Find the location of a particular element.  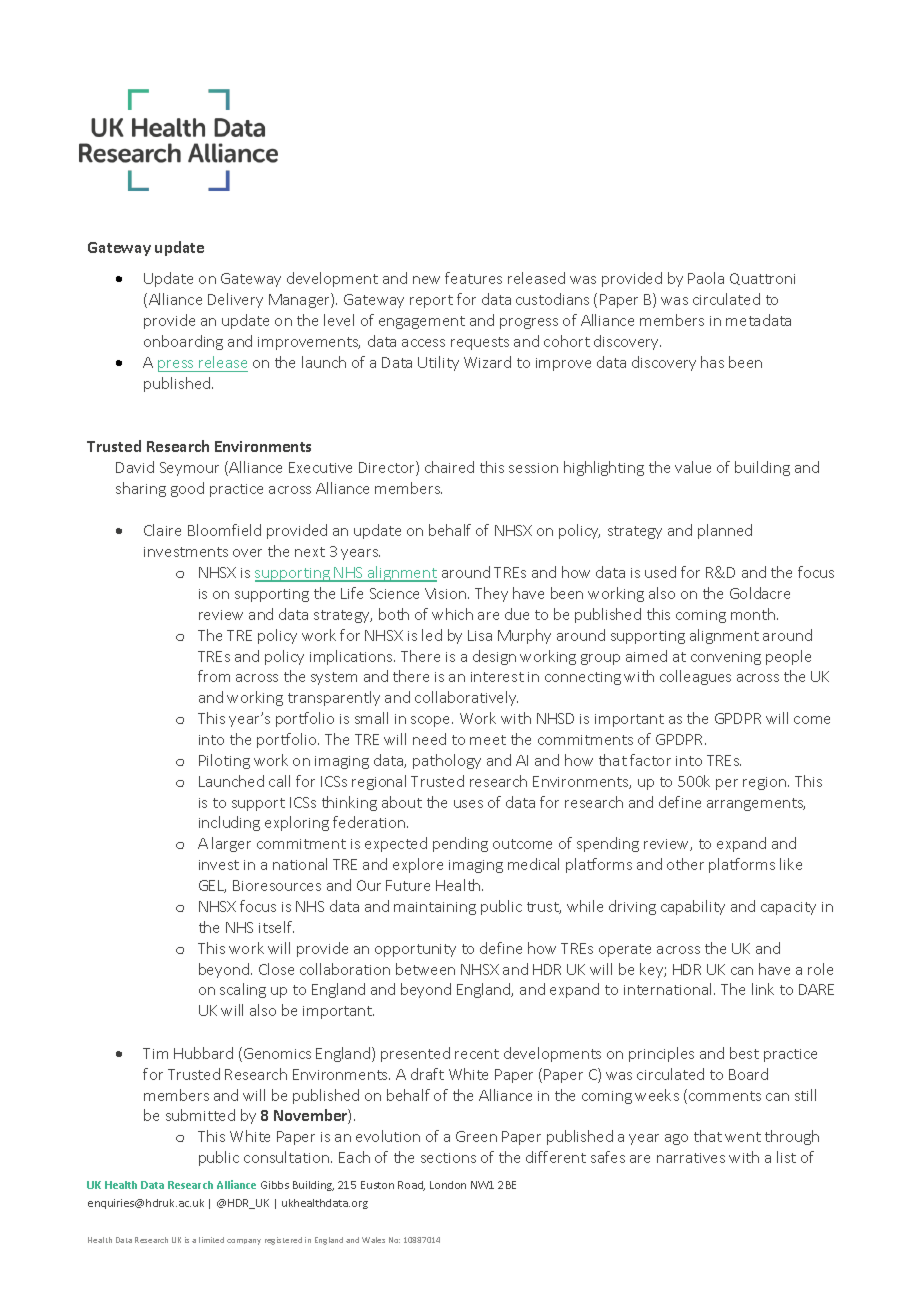

limited is located at coordinates (211, 1240).
